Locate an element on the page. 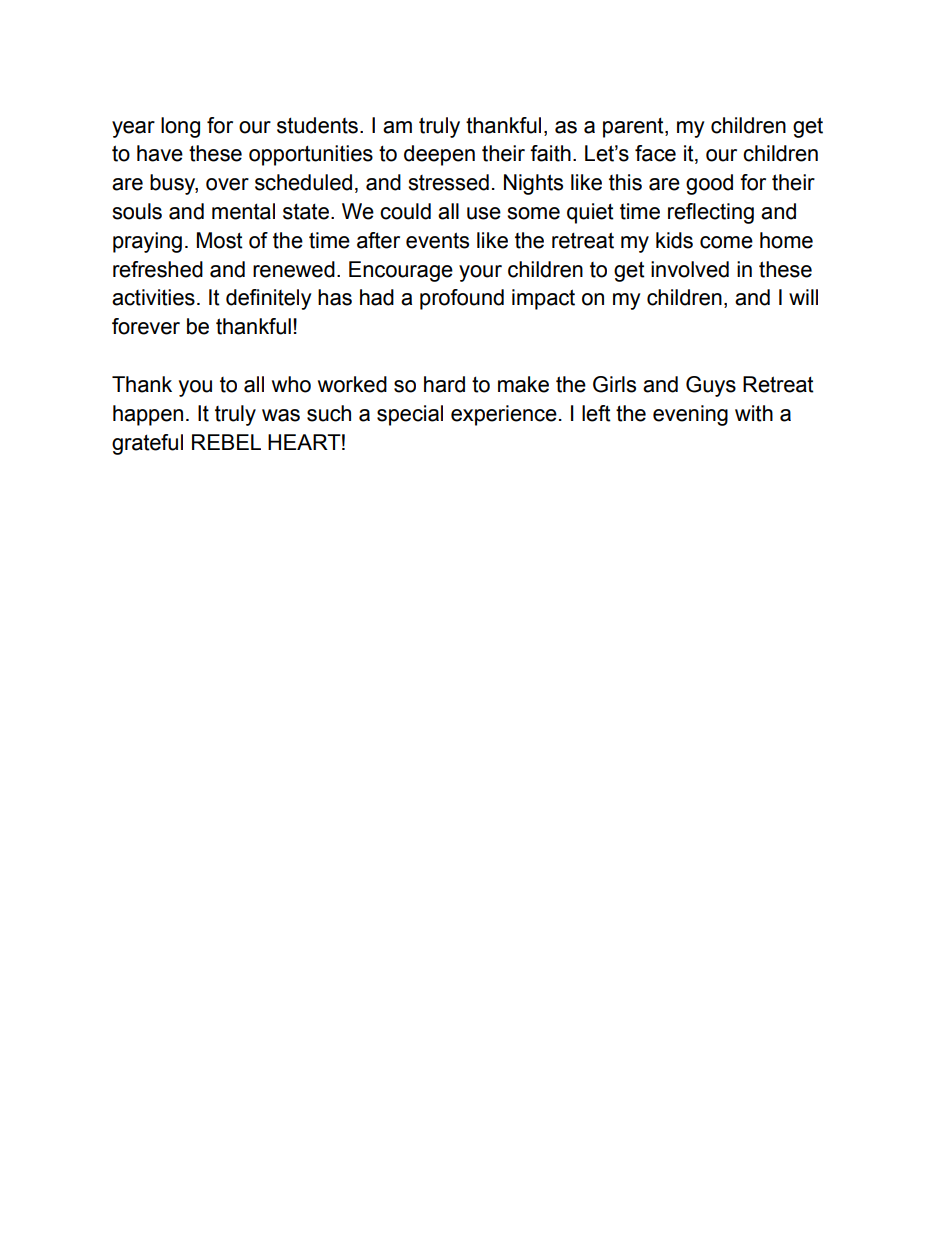 The image size is (952, 1233). mental is located at coordinates (243, 211).
